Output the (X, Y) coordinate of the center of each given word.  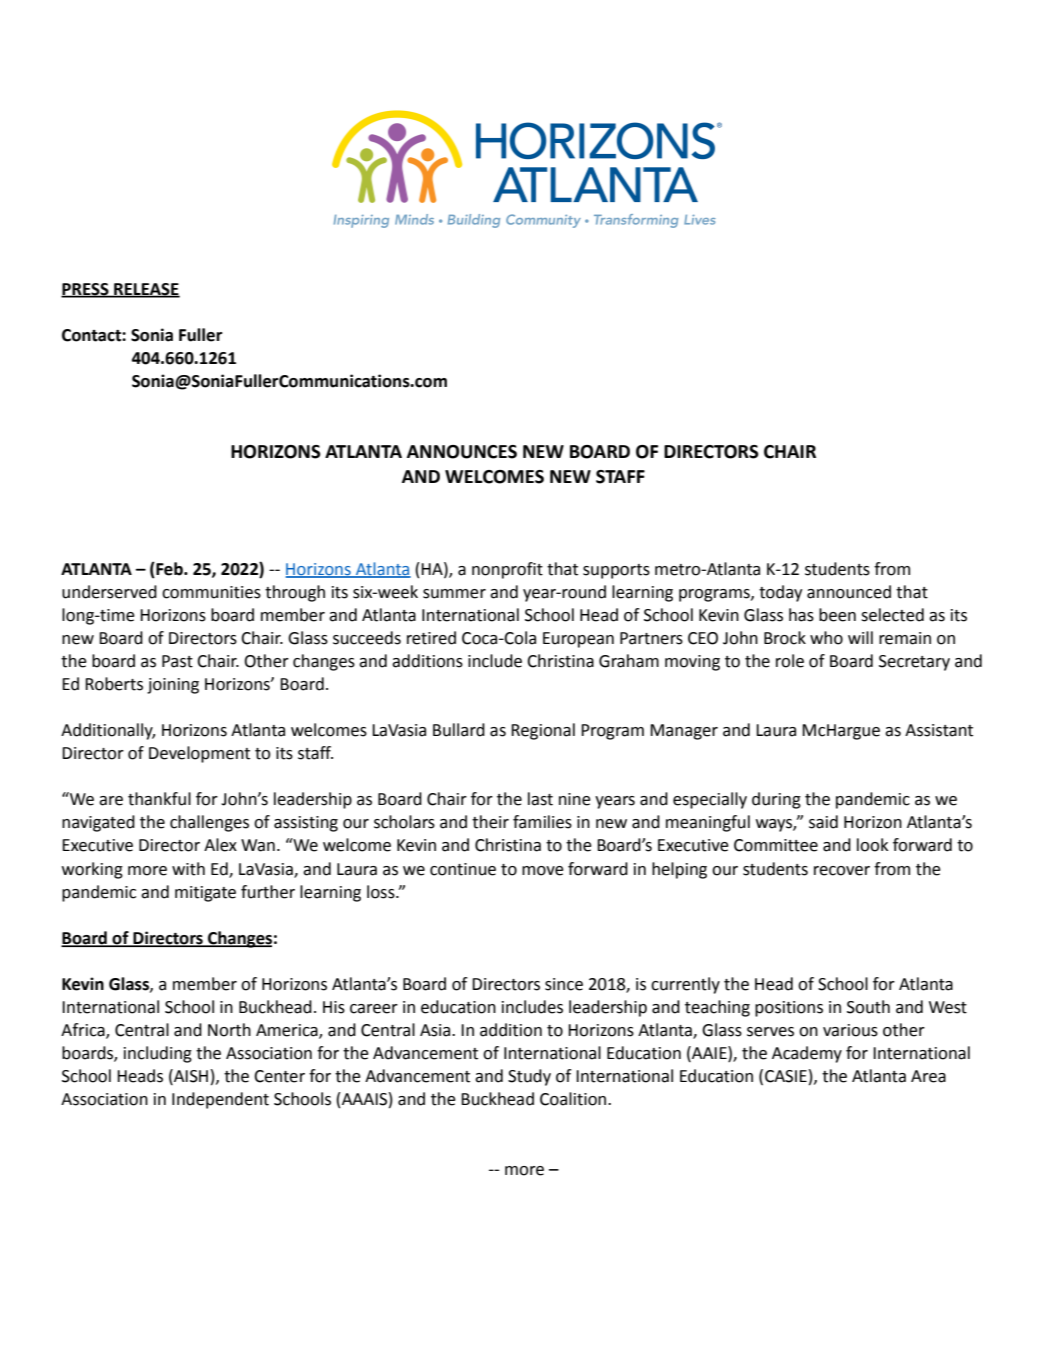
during (776, 800)
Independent (220, 1100)
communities (211, 592)
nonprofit (507, 570)
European (578, 640)
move (543, 871)
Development (199, 754)
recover (842, 871)
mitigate (205, 894)
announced (849, 592)
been (837, 615)
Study (529, 1077)
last (540, 799)
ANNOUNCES (462, 452)
